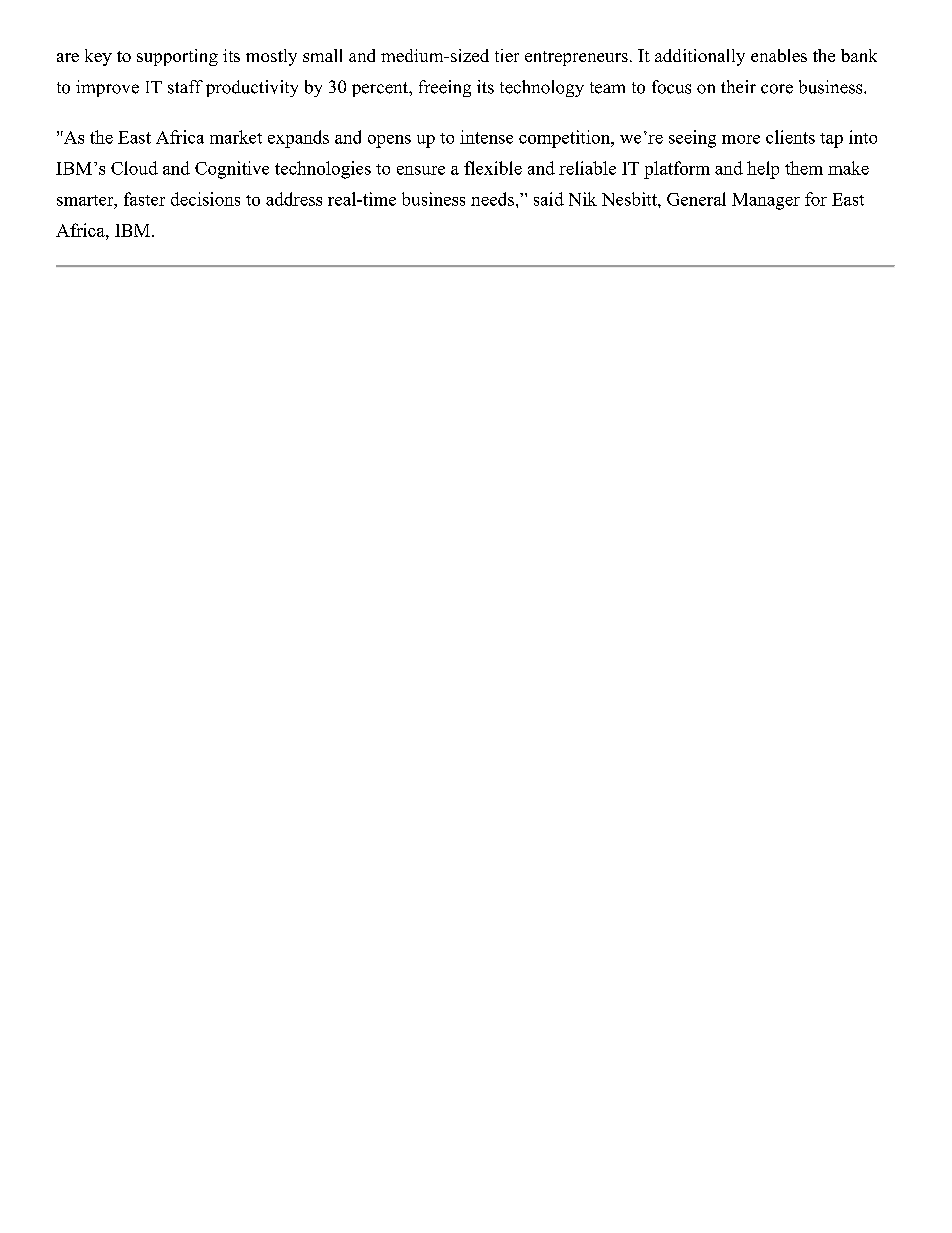  Describe the element at coordinates (766, 201) in the document. I see `Manager` at that location.
